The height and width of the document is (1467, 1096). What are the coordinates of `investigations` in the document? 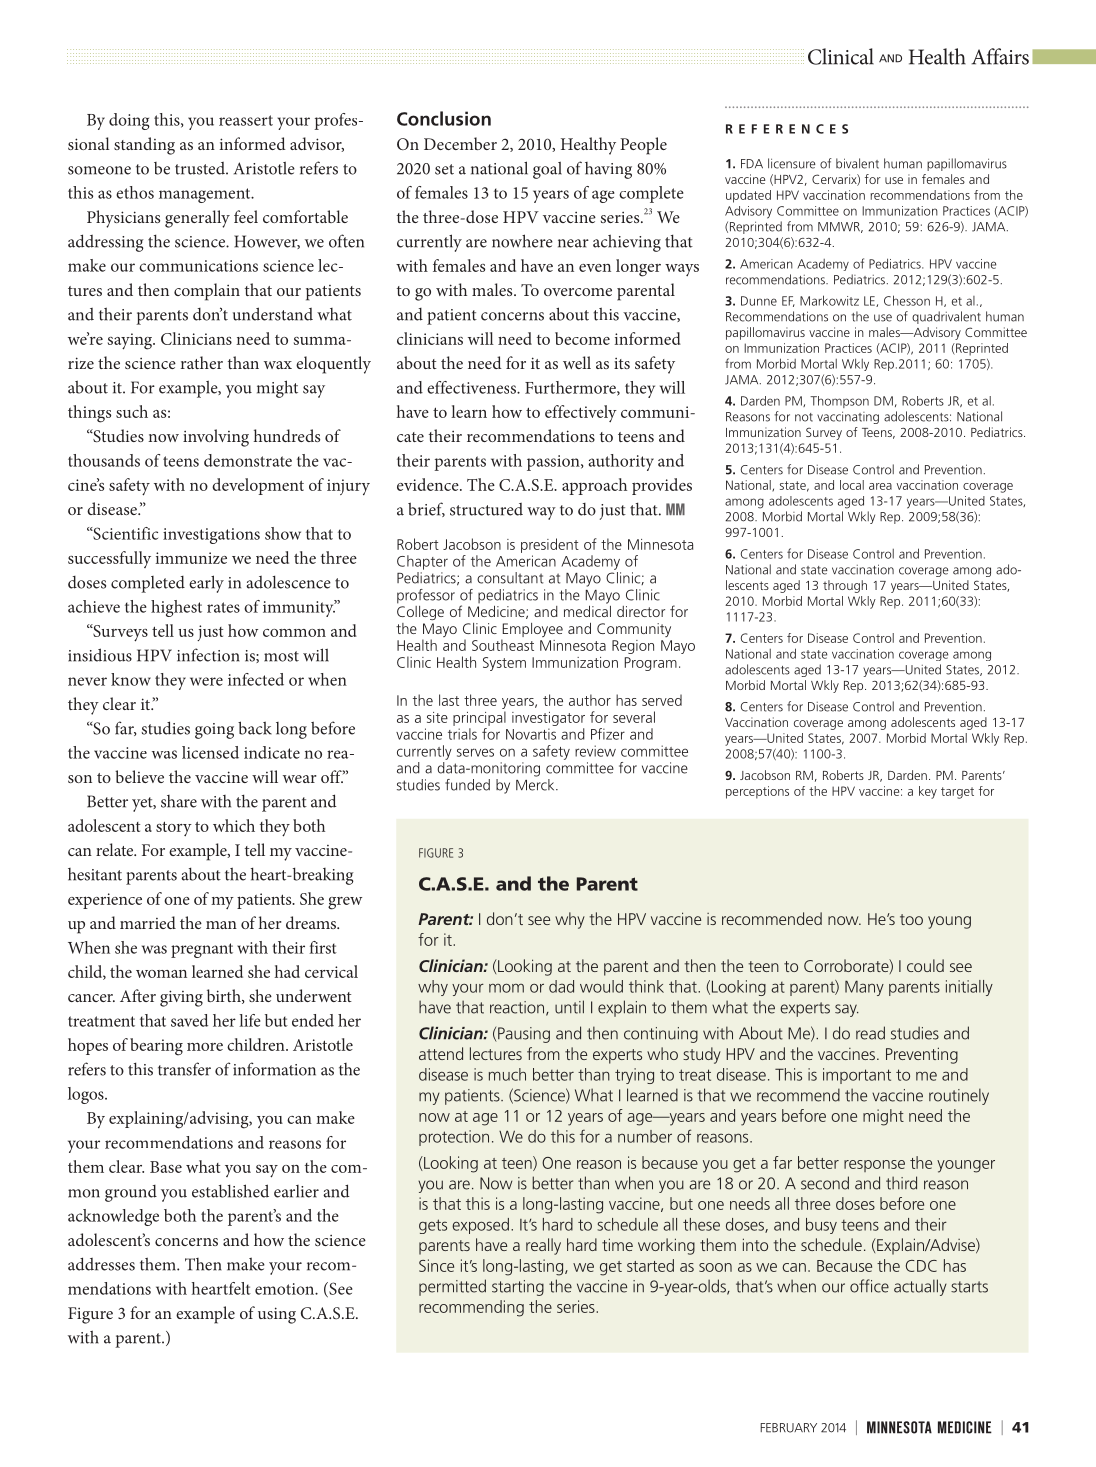 It's located at (211, 536).
